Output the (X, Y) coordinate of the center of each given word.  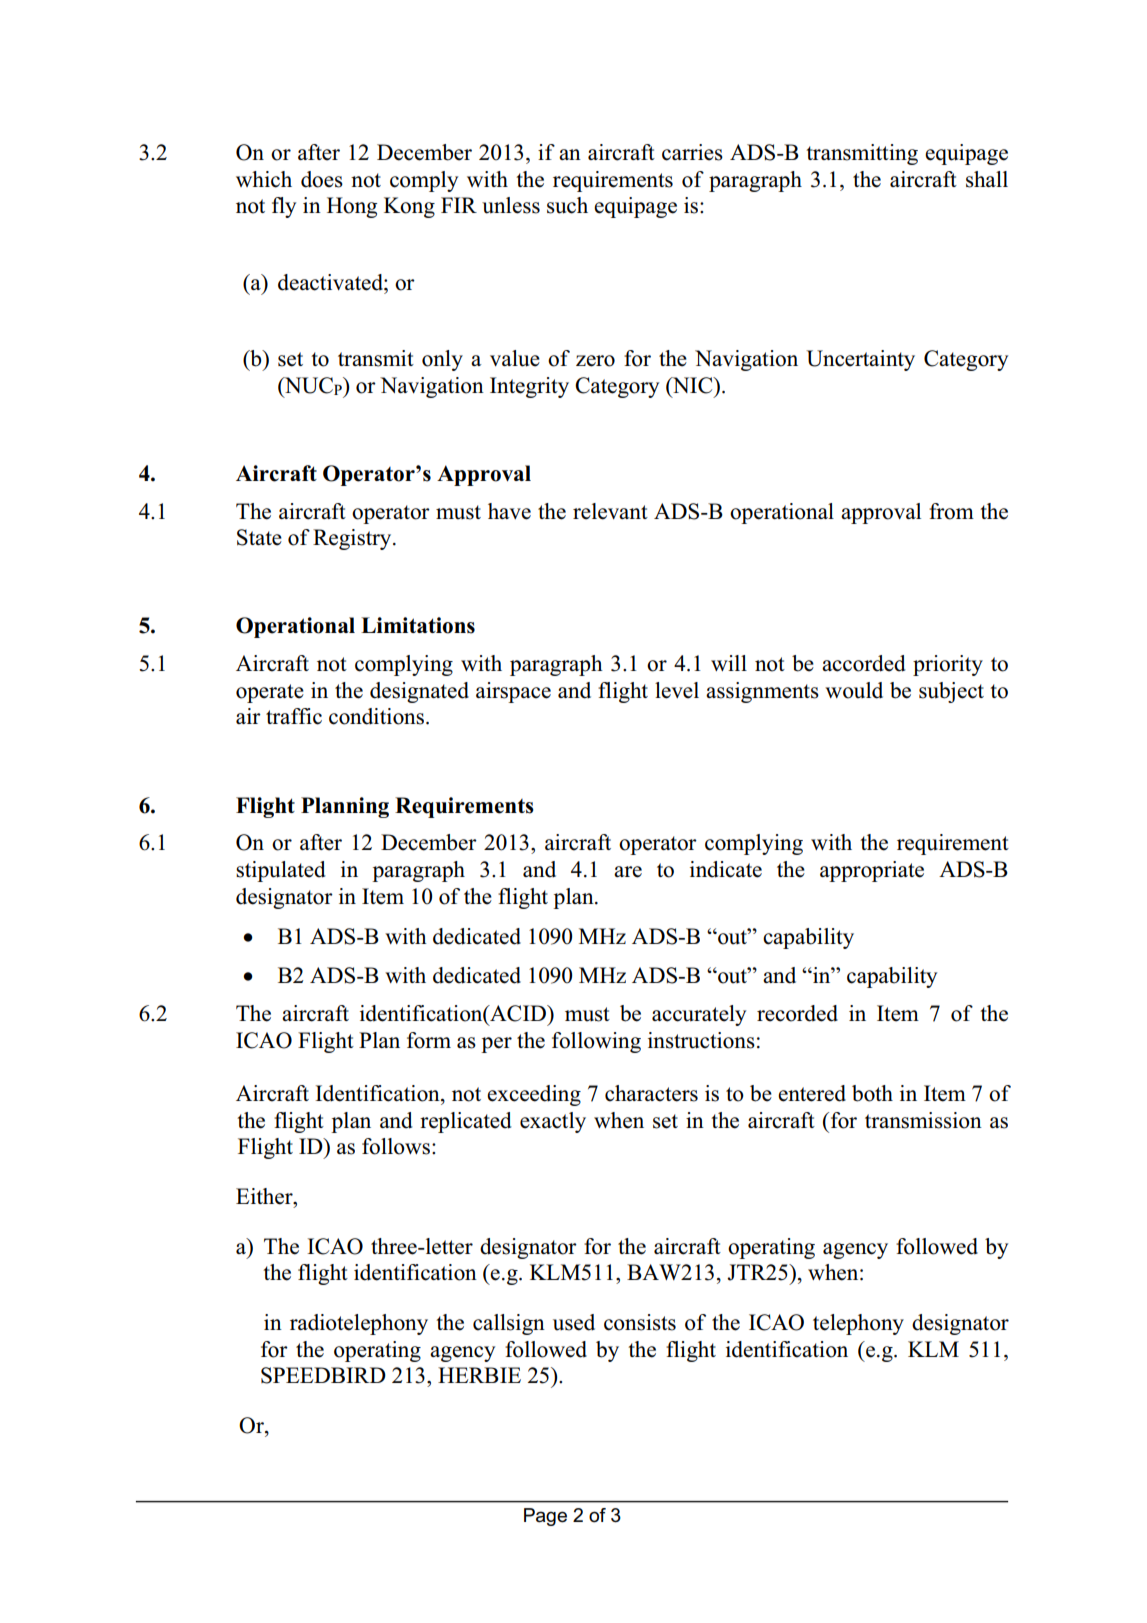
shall (987, 179)
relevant (610, 511)
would (854, 690)
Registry (353, 539)
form (429, 1040)
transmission (923, 1120)
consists (640, 1322)
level (677, 690)
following (596, 1042)
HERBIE (479, 1375)
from (951, 511)
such (567, 205)
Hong (352, 207)
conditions (378, 716)
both (872, 1093)
